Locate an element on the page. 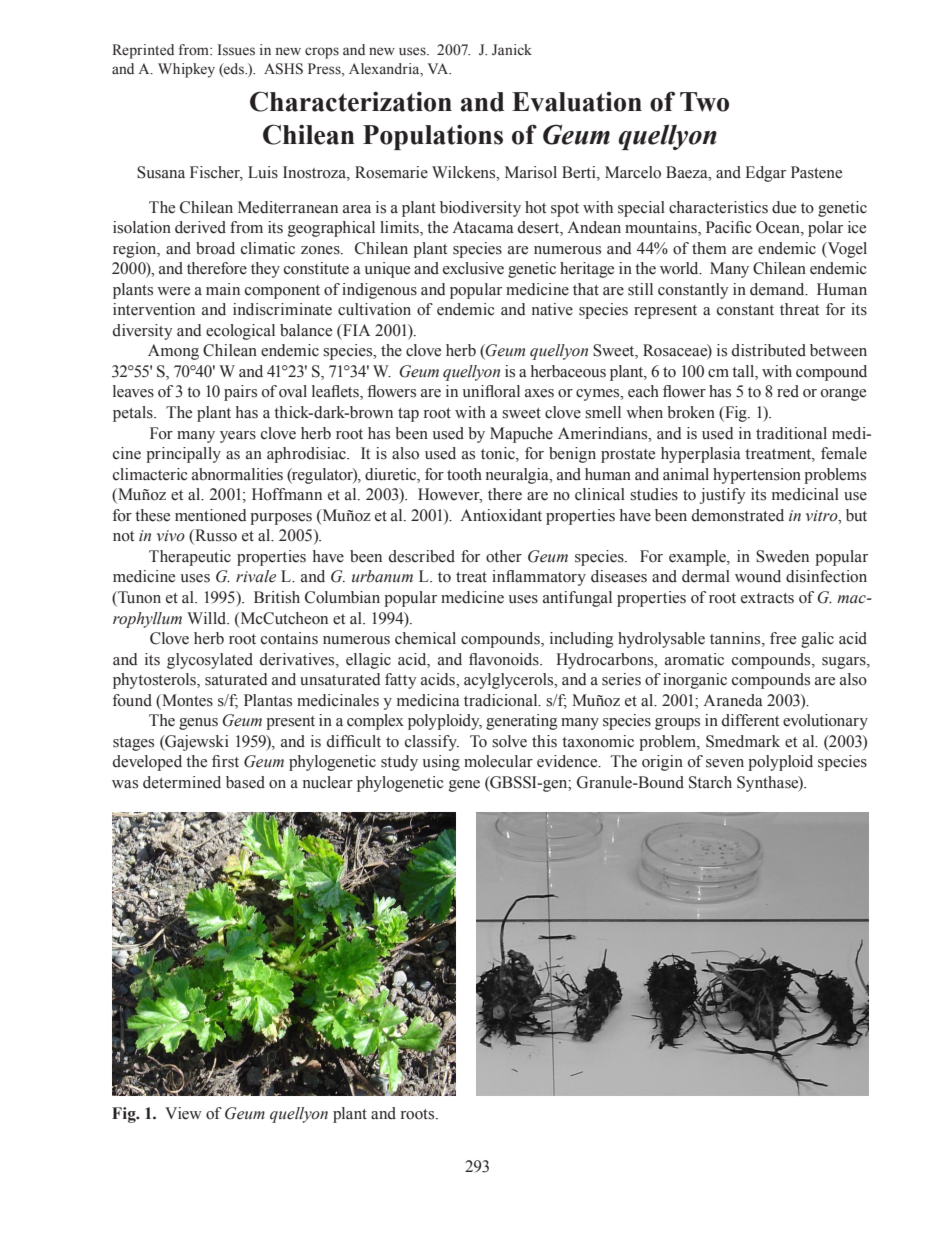 Image resolution: width=952 pixels, height=1233 pixels. first is located at coordinates (225, 761).
